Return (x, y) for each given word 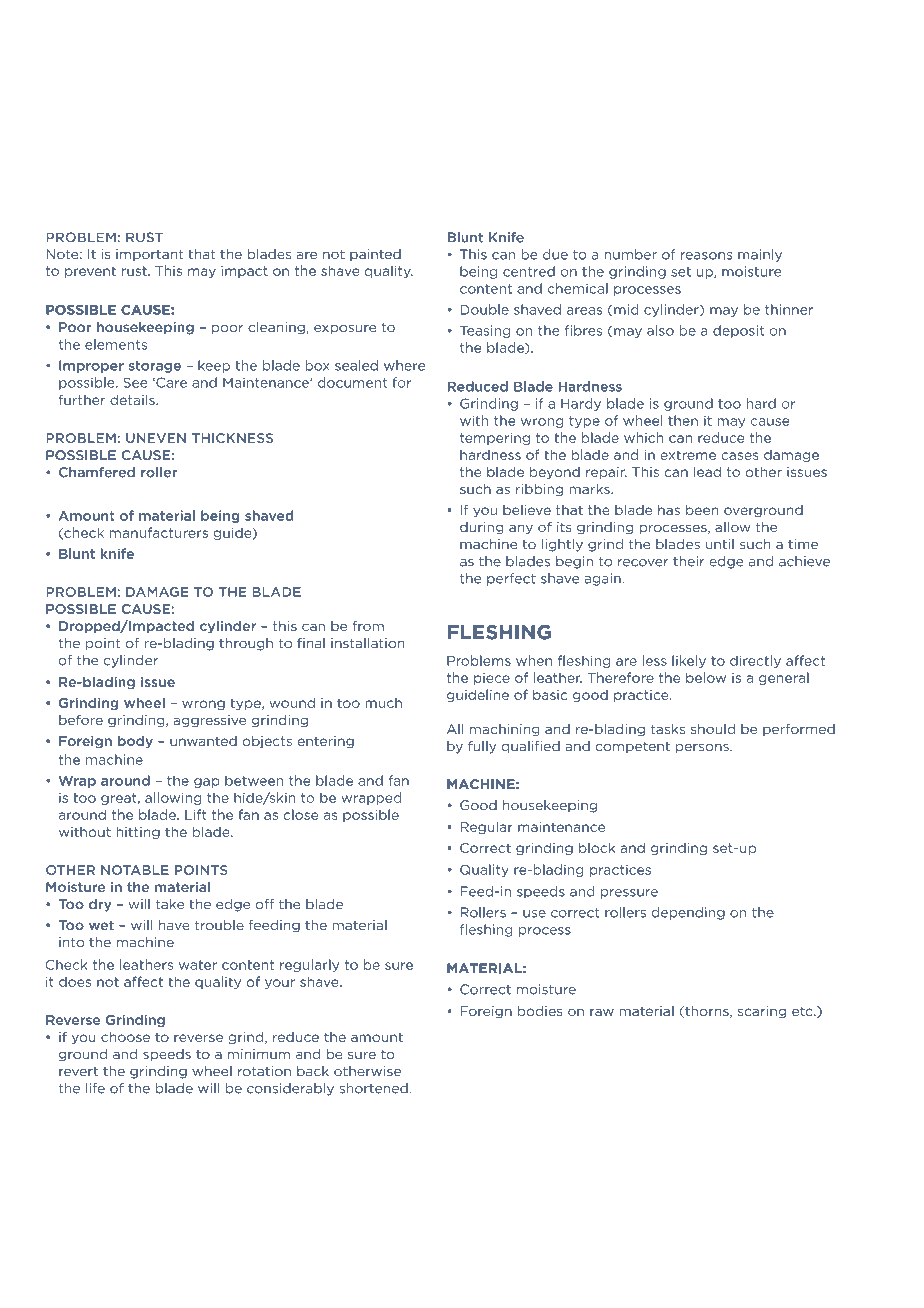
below (706, 677)
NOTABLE (135, 870)
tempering (495, 438)
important (149, 255)
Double (484, 309)
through (246, 644)
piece (492, 679)
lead (707, 471)
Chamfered (97, 472)
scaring (762, 1012)
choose (125, 1036)
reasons (706, 256)
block (597, 847)
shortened (374, 1088)
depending (688, 913)
